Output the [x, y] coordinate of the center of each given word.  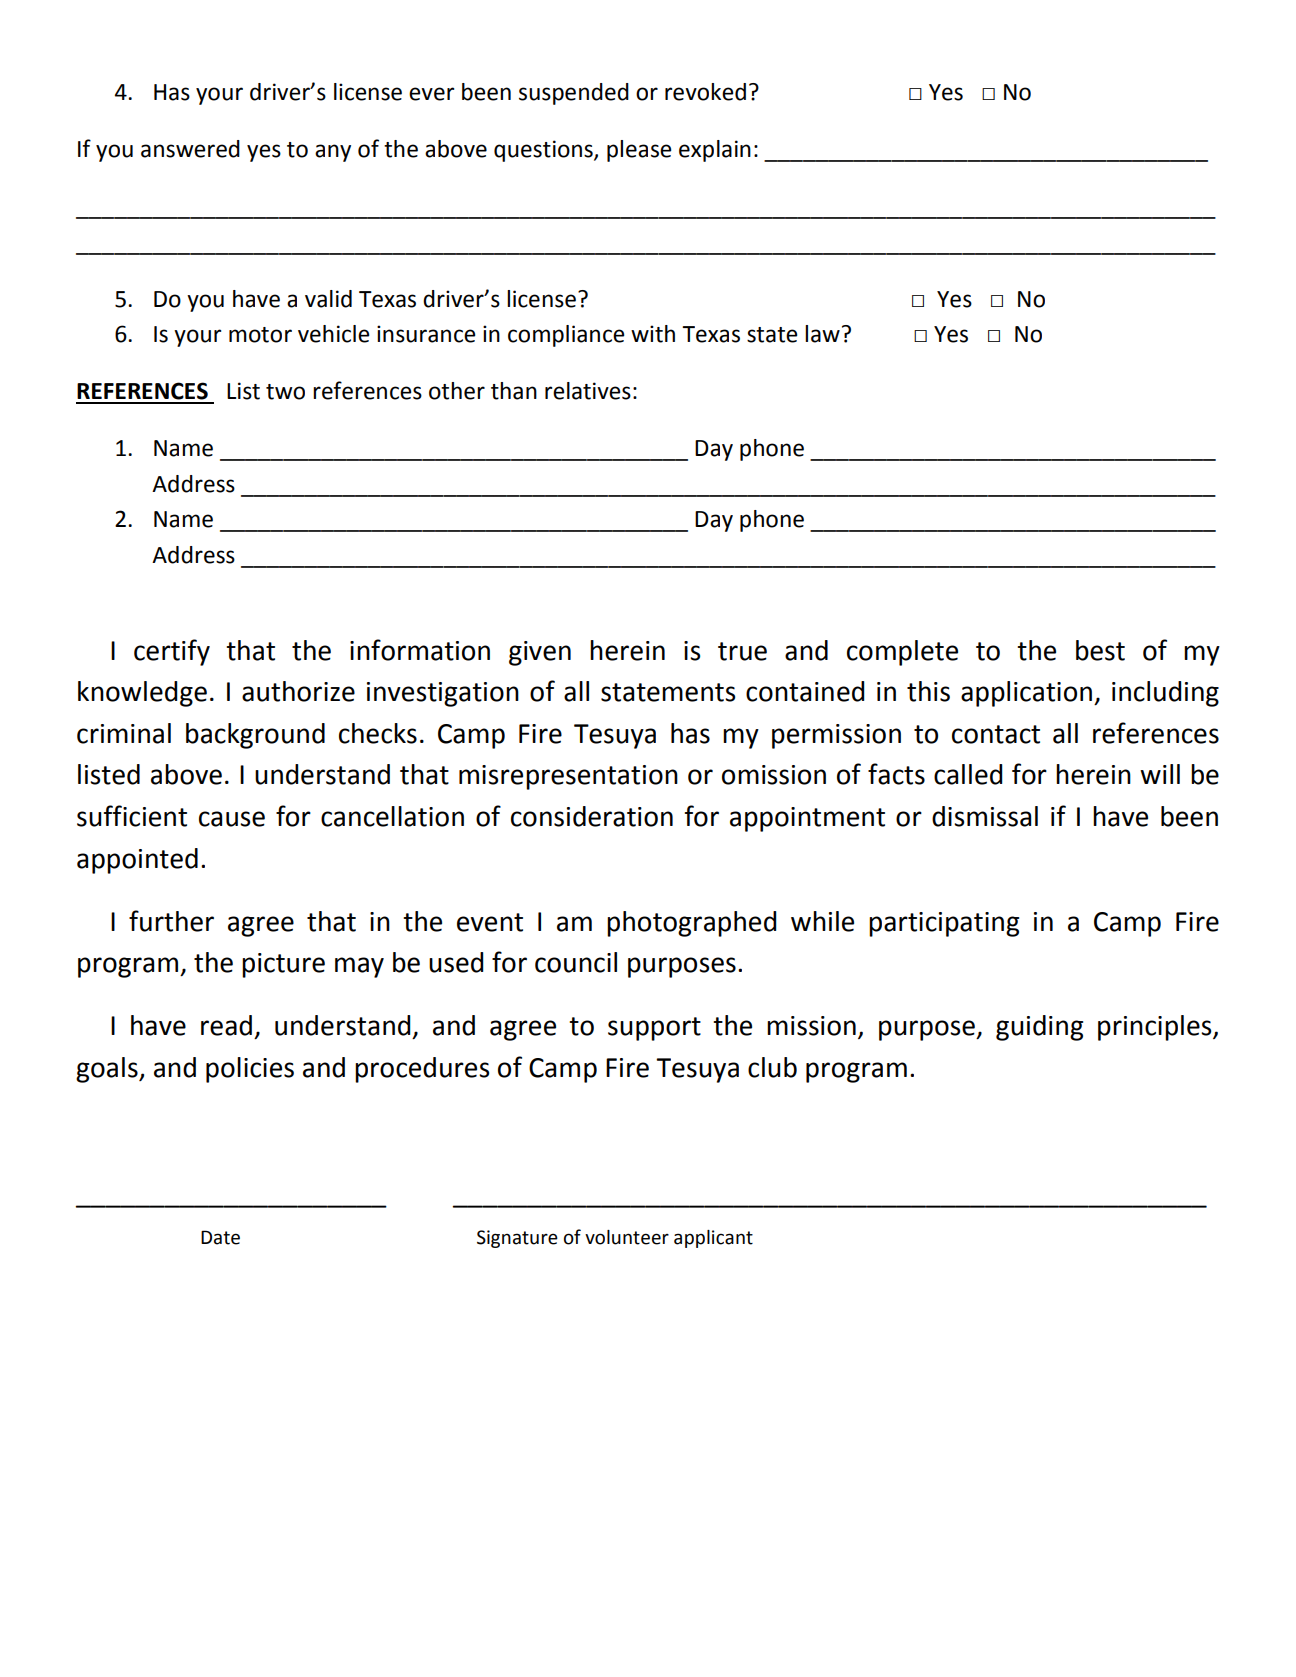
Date [220, 1237]
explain [715, 151]
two [285, 392]
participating [944, 924]
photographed [691, 924]
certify [172, 652]
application [1026, 694]
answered [190, 149]
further [171, 921]
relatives [588, 391]
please [639, 151]
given [540, 653]
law [822, 334]
